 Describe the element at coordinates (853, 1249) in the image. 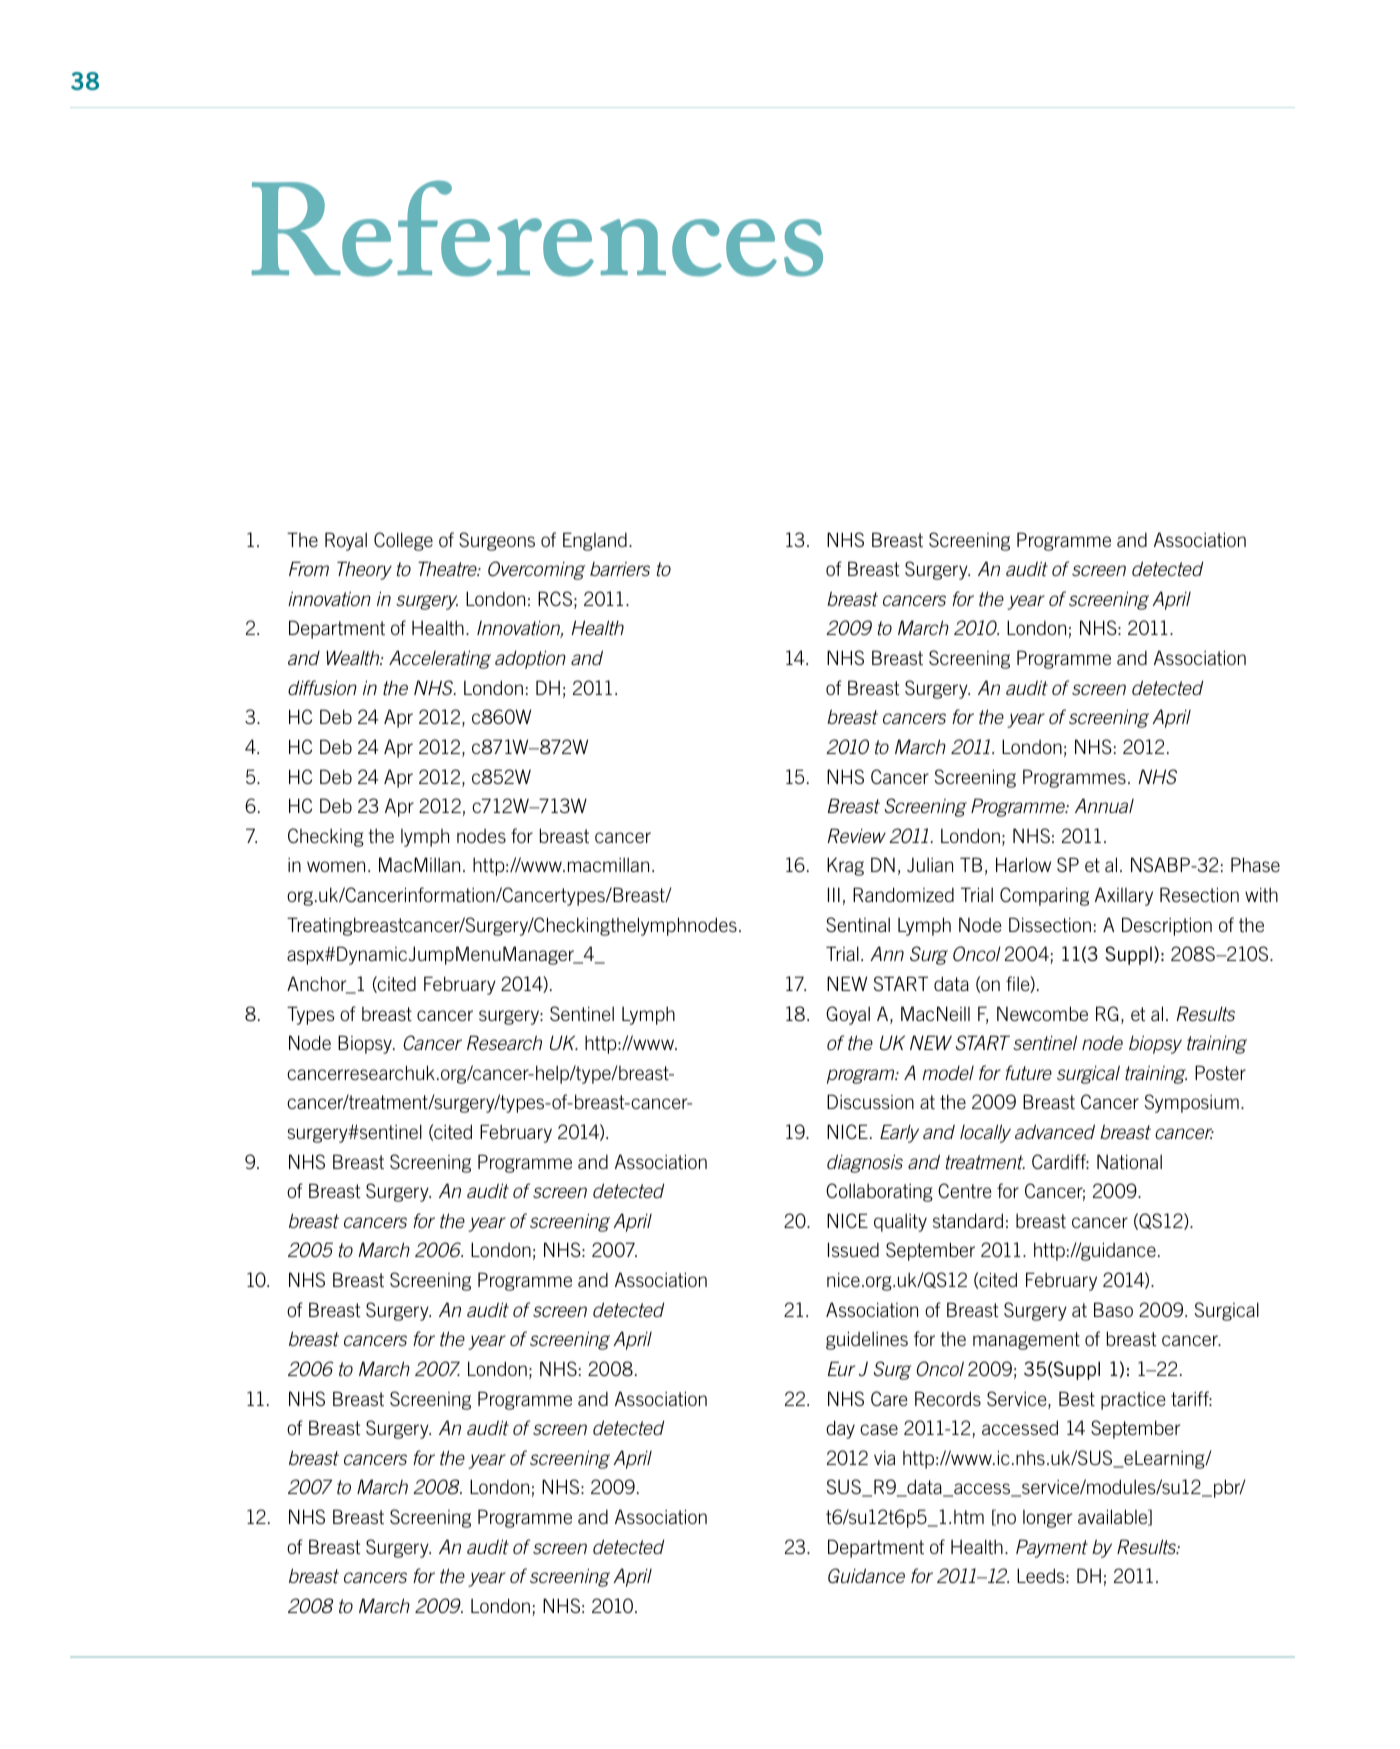

I see `Issued` at that location.
